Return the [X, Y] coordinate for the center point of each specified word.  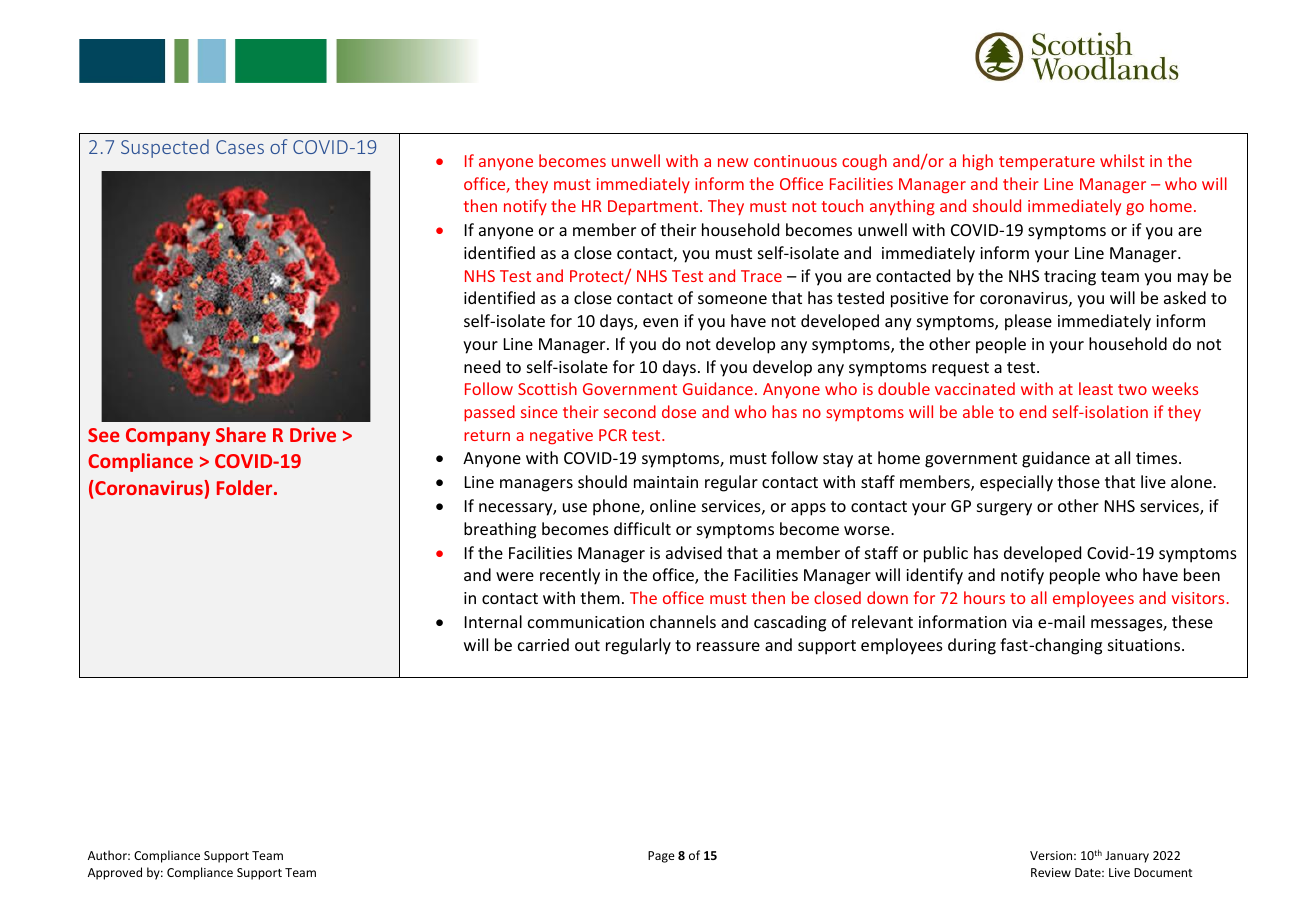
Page [661, 857]
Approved [115, 873]
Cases [240, 147]
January [1127, 857]
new [733, 162]
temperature [1047, 163]
